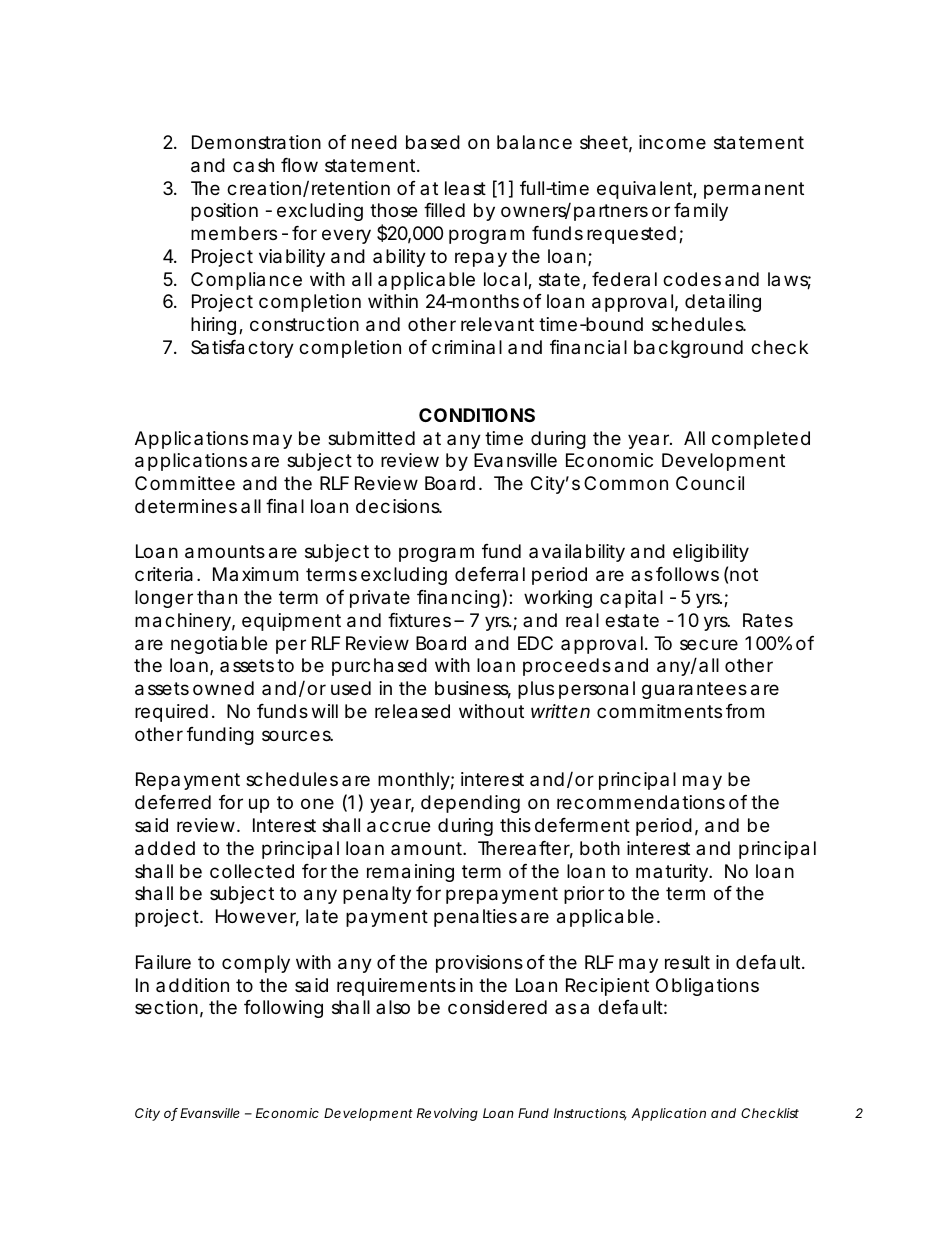 The width and height of the page is (952, 1233). What do you see at coordinates (253, 165) in the page?
I see `cash` at bounding box center [253, 165].
